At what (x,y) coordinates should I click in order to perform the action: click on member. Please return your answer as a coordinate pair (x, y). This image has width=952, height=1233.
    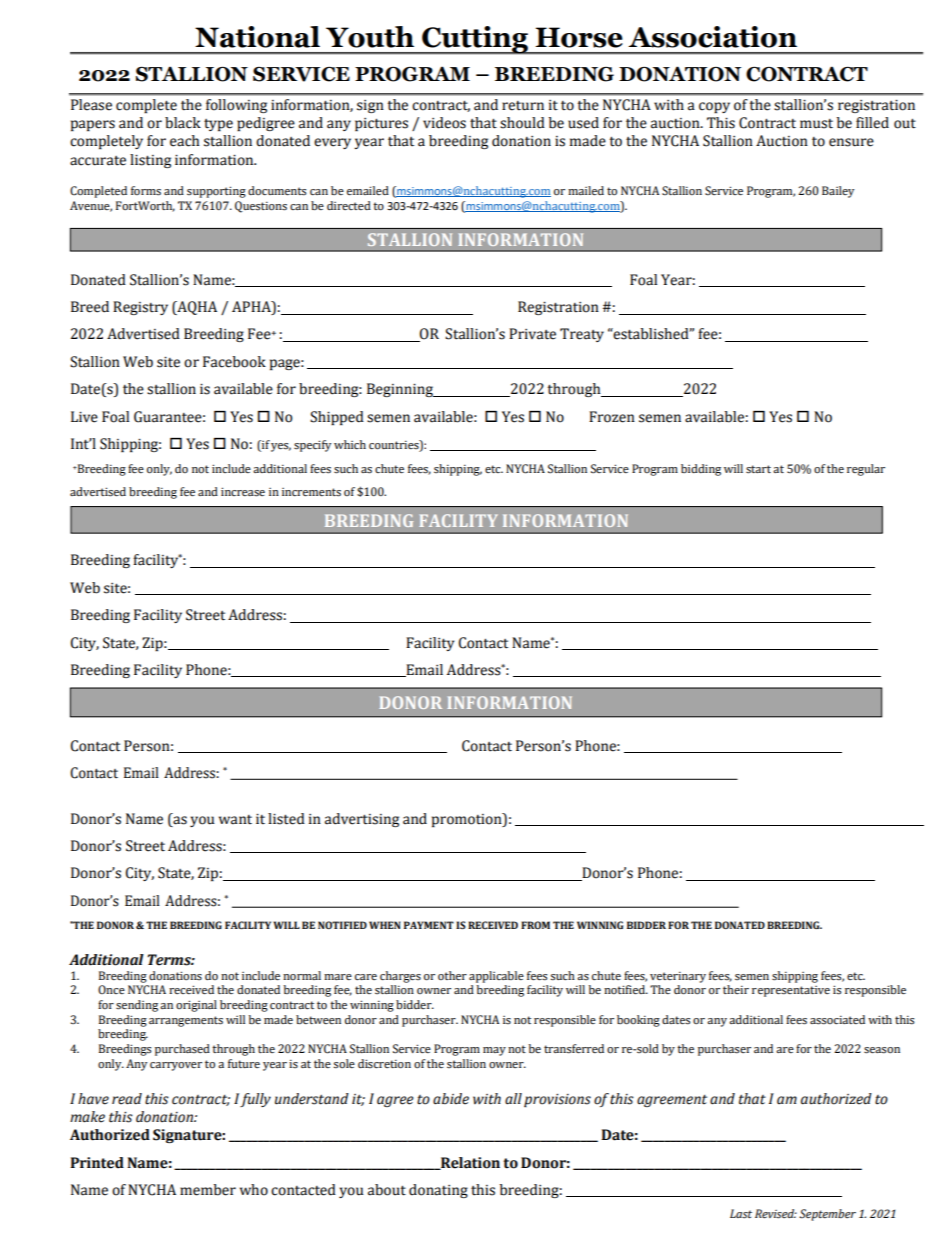
    Looking at the image, I should click on (208, 1190).
